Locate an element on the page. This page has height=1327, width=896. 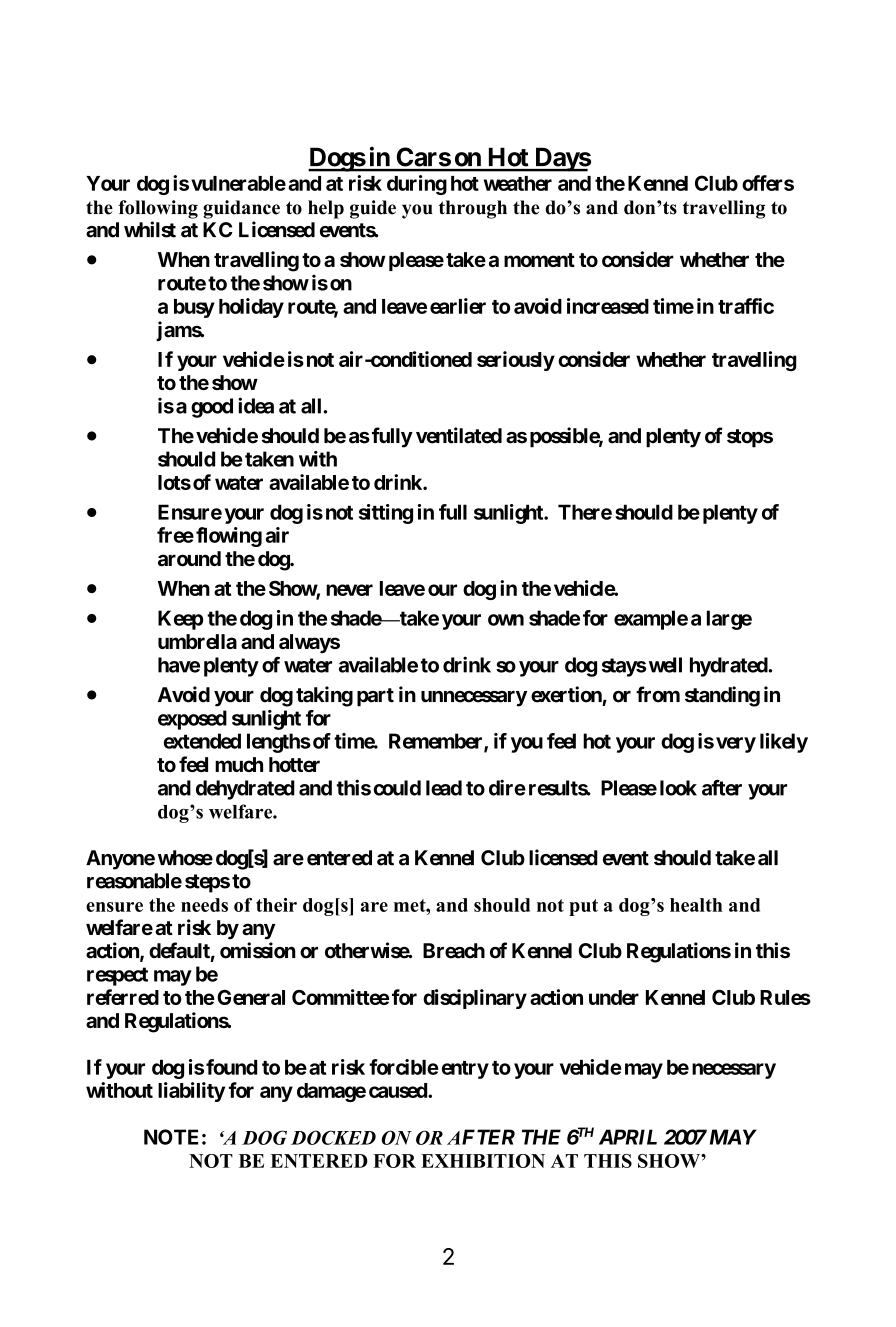
through is located at coordinates (473, 209).
